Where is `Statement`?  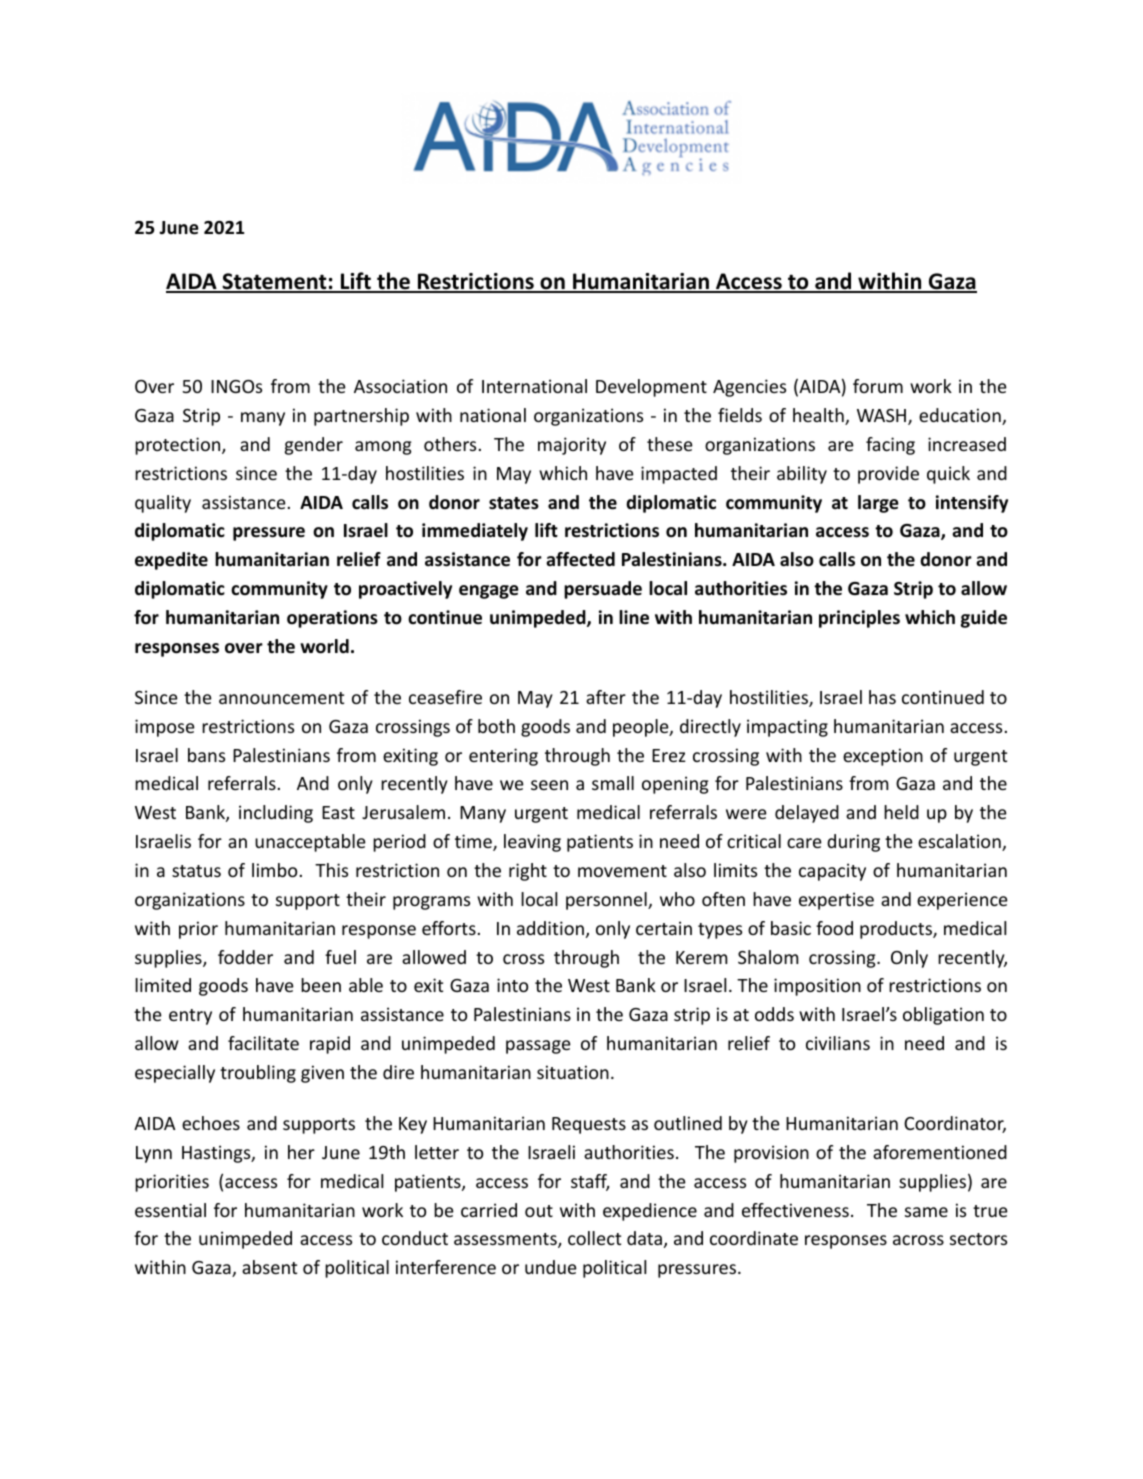 Statement is located at coordinates (274, 282).
